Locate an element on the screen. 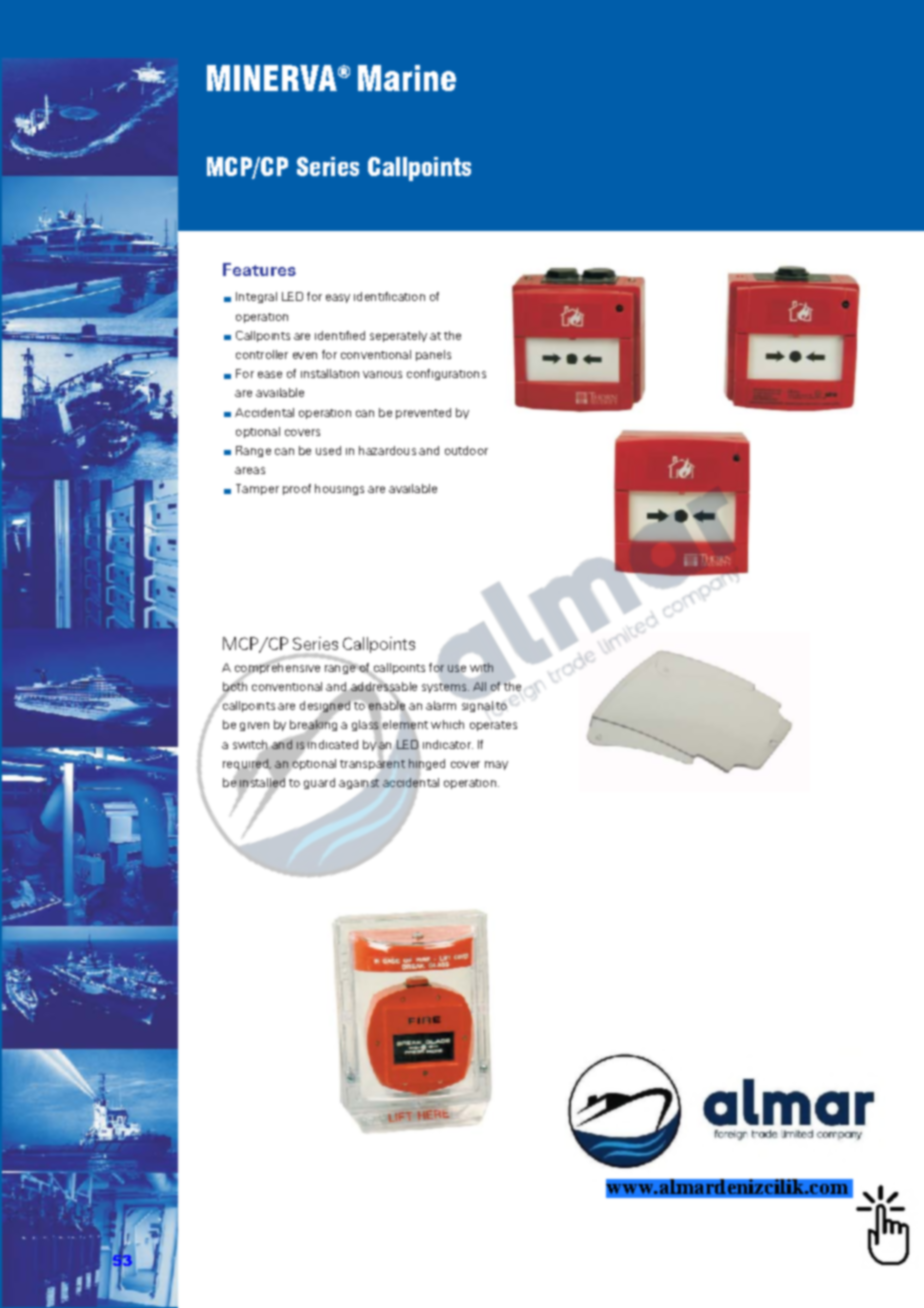 The width and height of the screenshot is (924, 1308). Features is located at coordinates (259, 269).
